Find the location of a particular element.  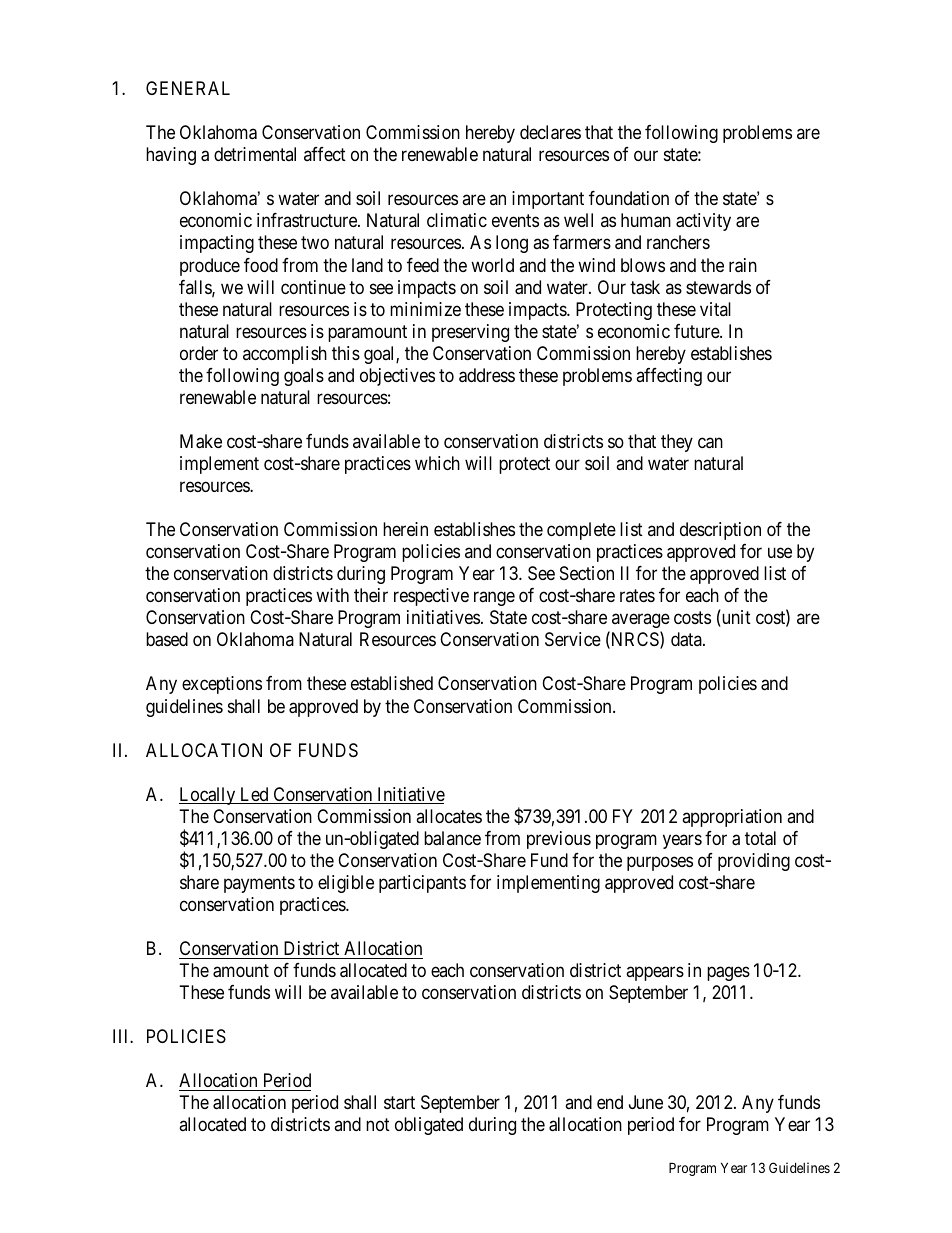

preserving is located at coordinates (470, 333).
